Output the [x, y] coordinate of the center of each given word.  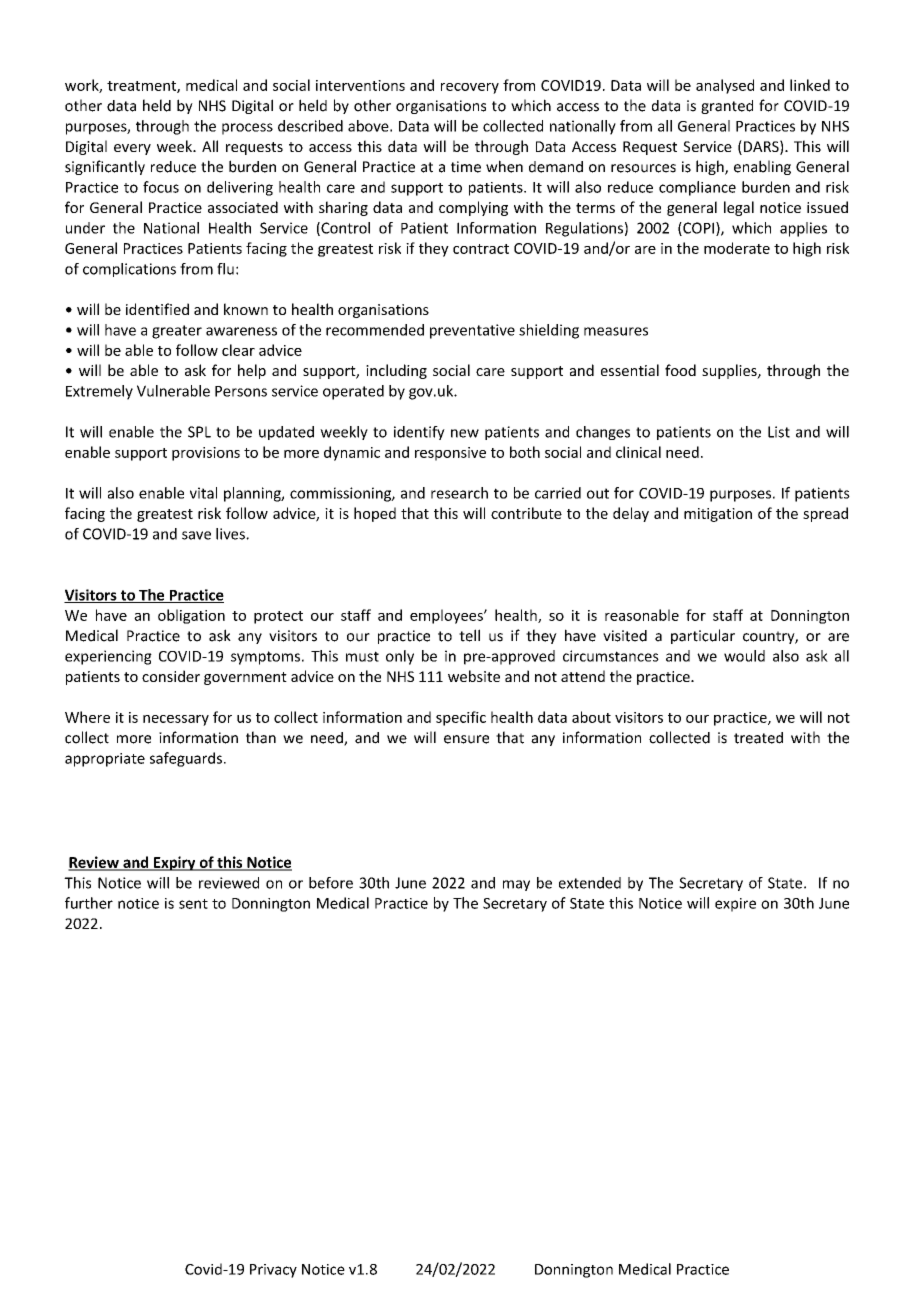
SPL [199, 432]
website [474, 676]
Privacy [273, 1271]
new [465, 433]
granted [727, 107]
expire [735, 905]
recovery [470, 88]
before [331, 883]
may [516, 885]
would [744, 656]
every [132, 149]
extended [590, 883]
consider [171, 676]
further [89, 903]
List [779, 432]
